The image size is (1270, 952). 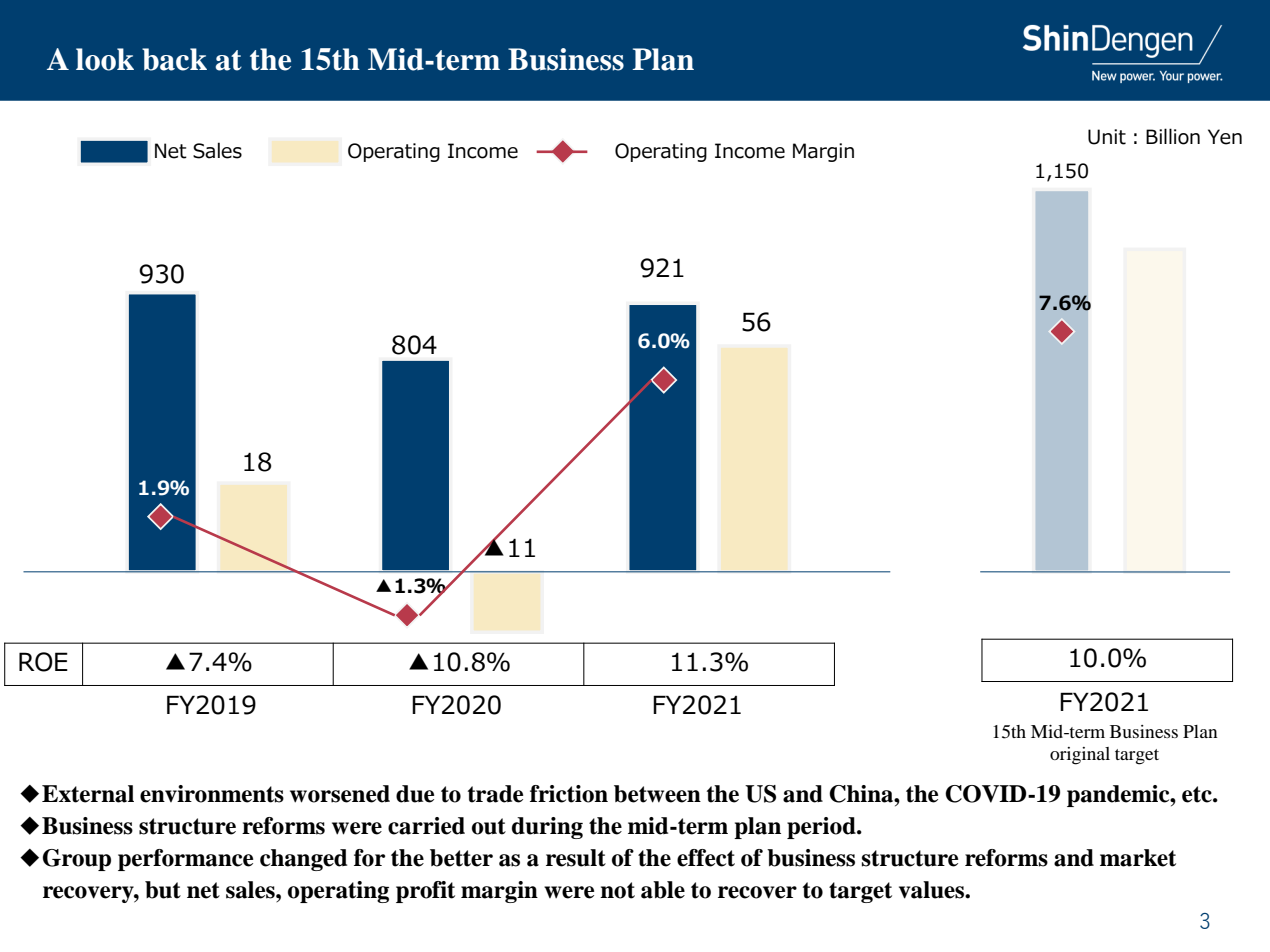 What do you see at coordinates (657, 794) in the image?
I see `between` at bounding box center [657, 794].
